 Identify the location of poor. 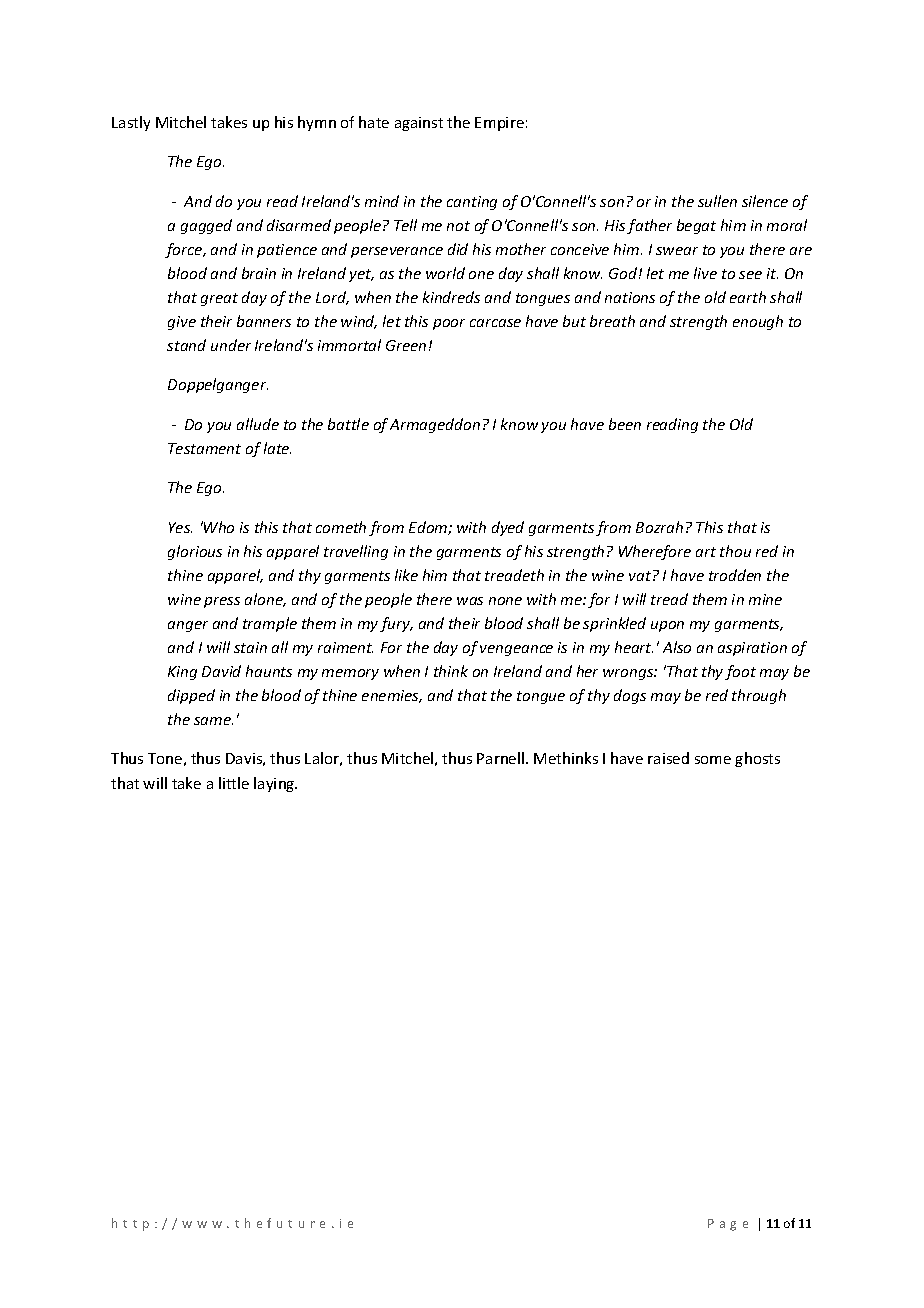
(449, 324).
